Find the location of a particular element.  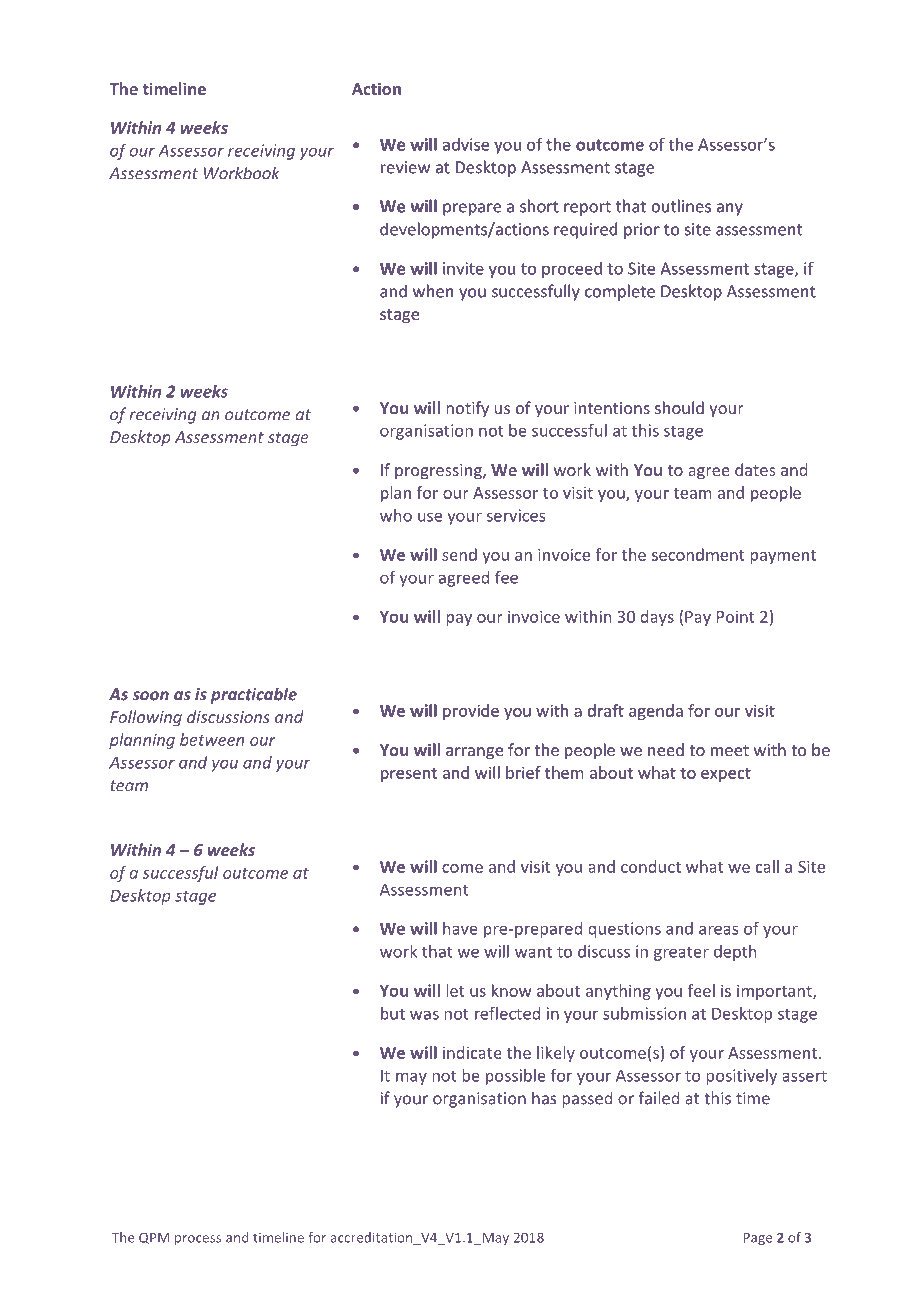

dates is located at coordinates (755, 469).
